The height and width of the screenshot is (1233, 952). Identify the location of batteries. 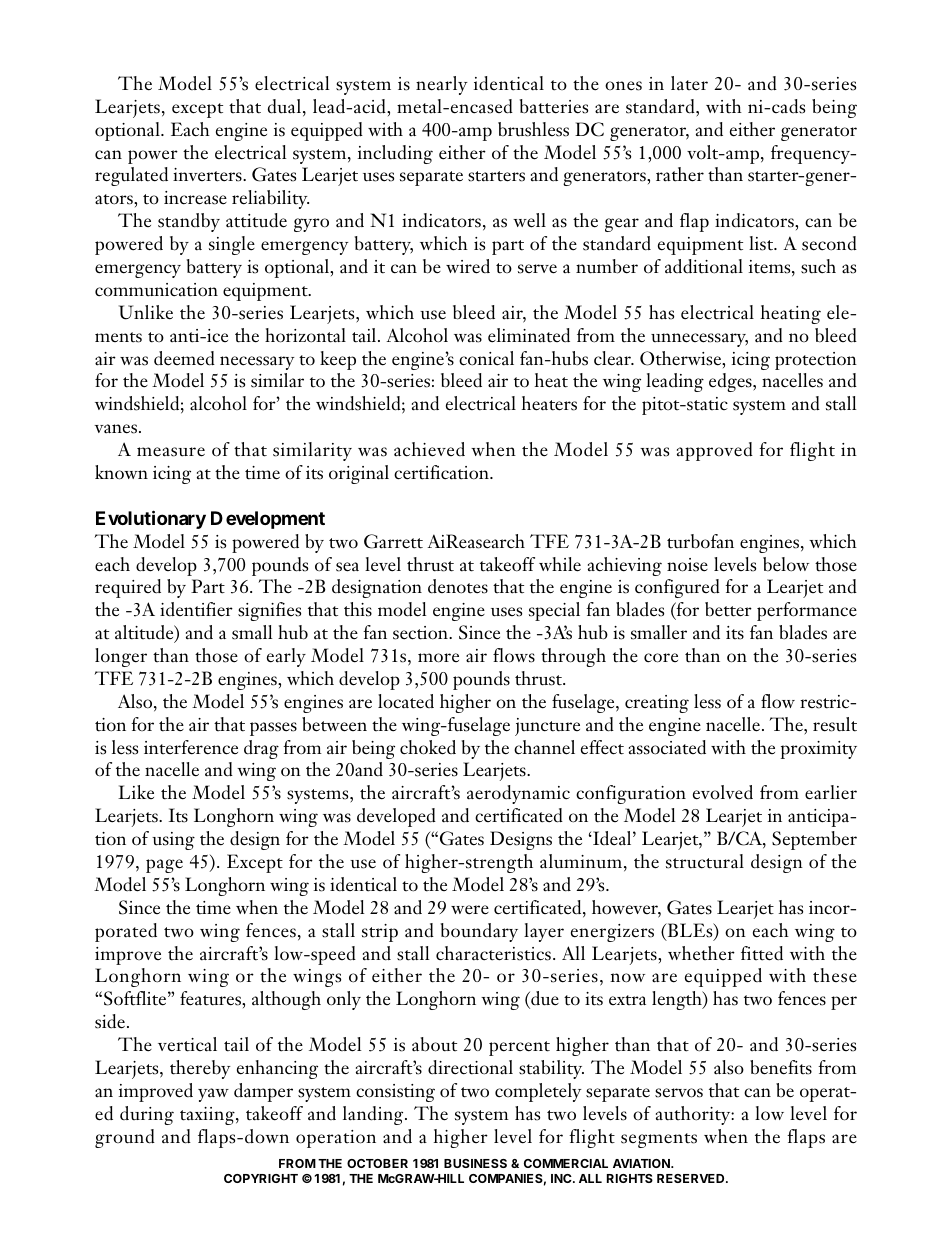
(554, 106).
